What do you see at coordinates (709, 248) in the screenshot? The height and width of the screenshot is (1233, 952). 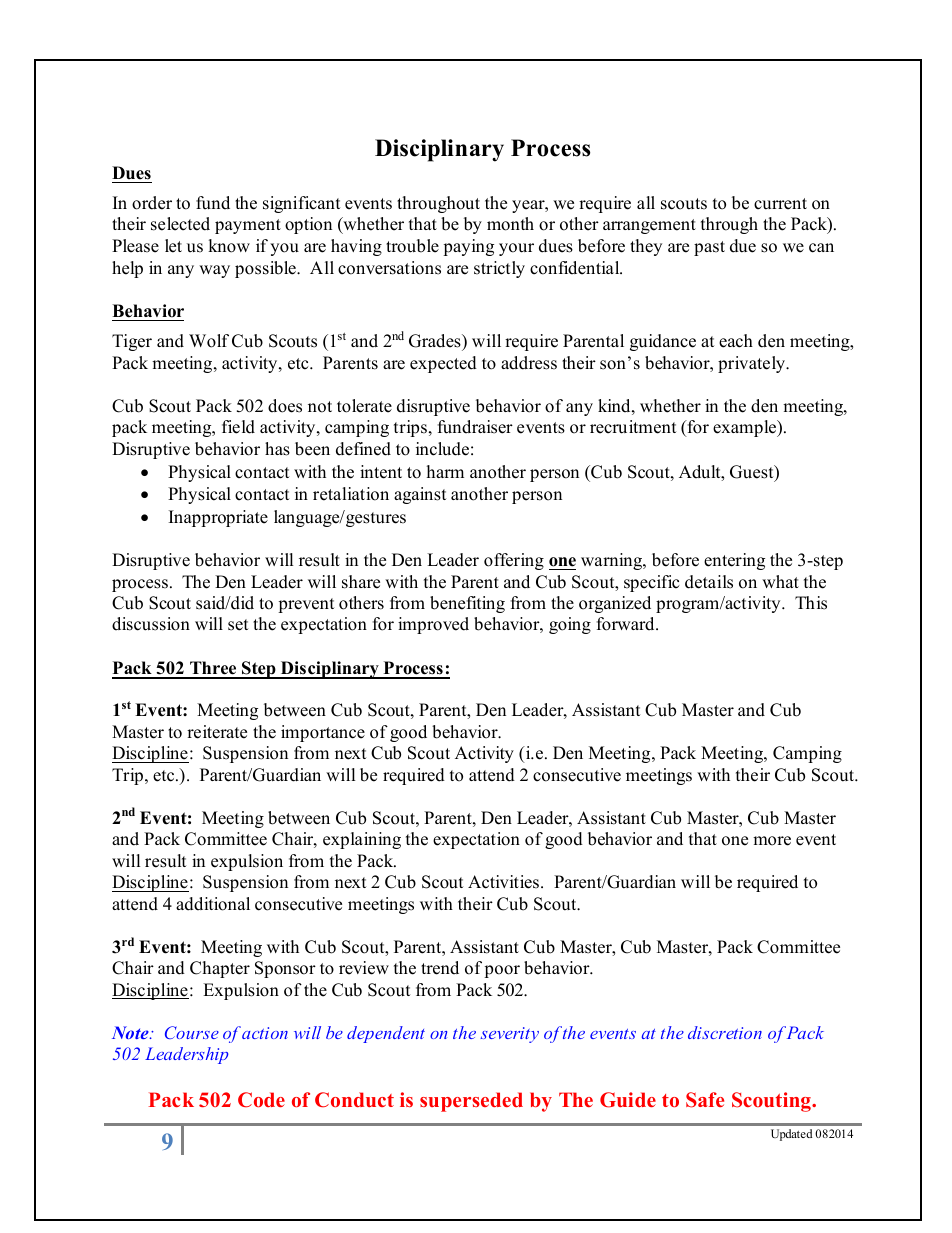 I see `past` at bounding box center [709, 248].
